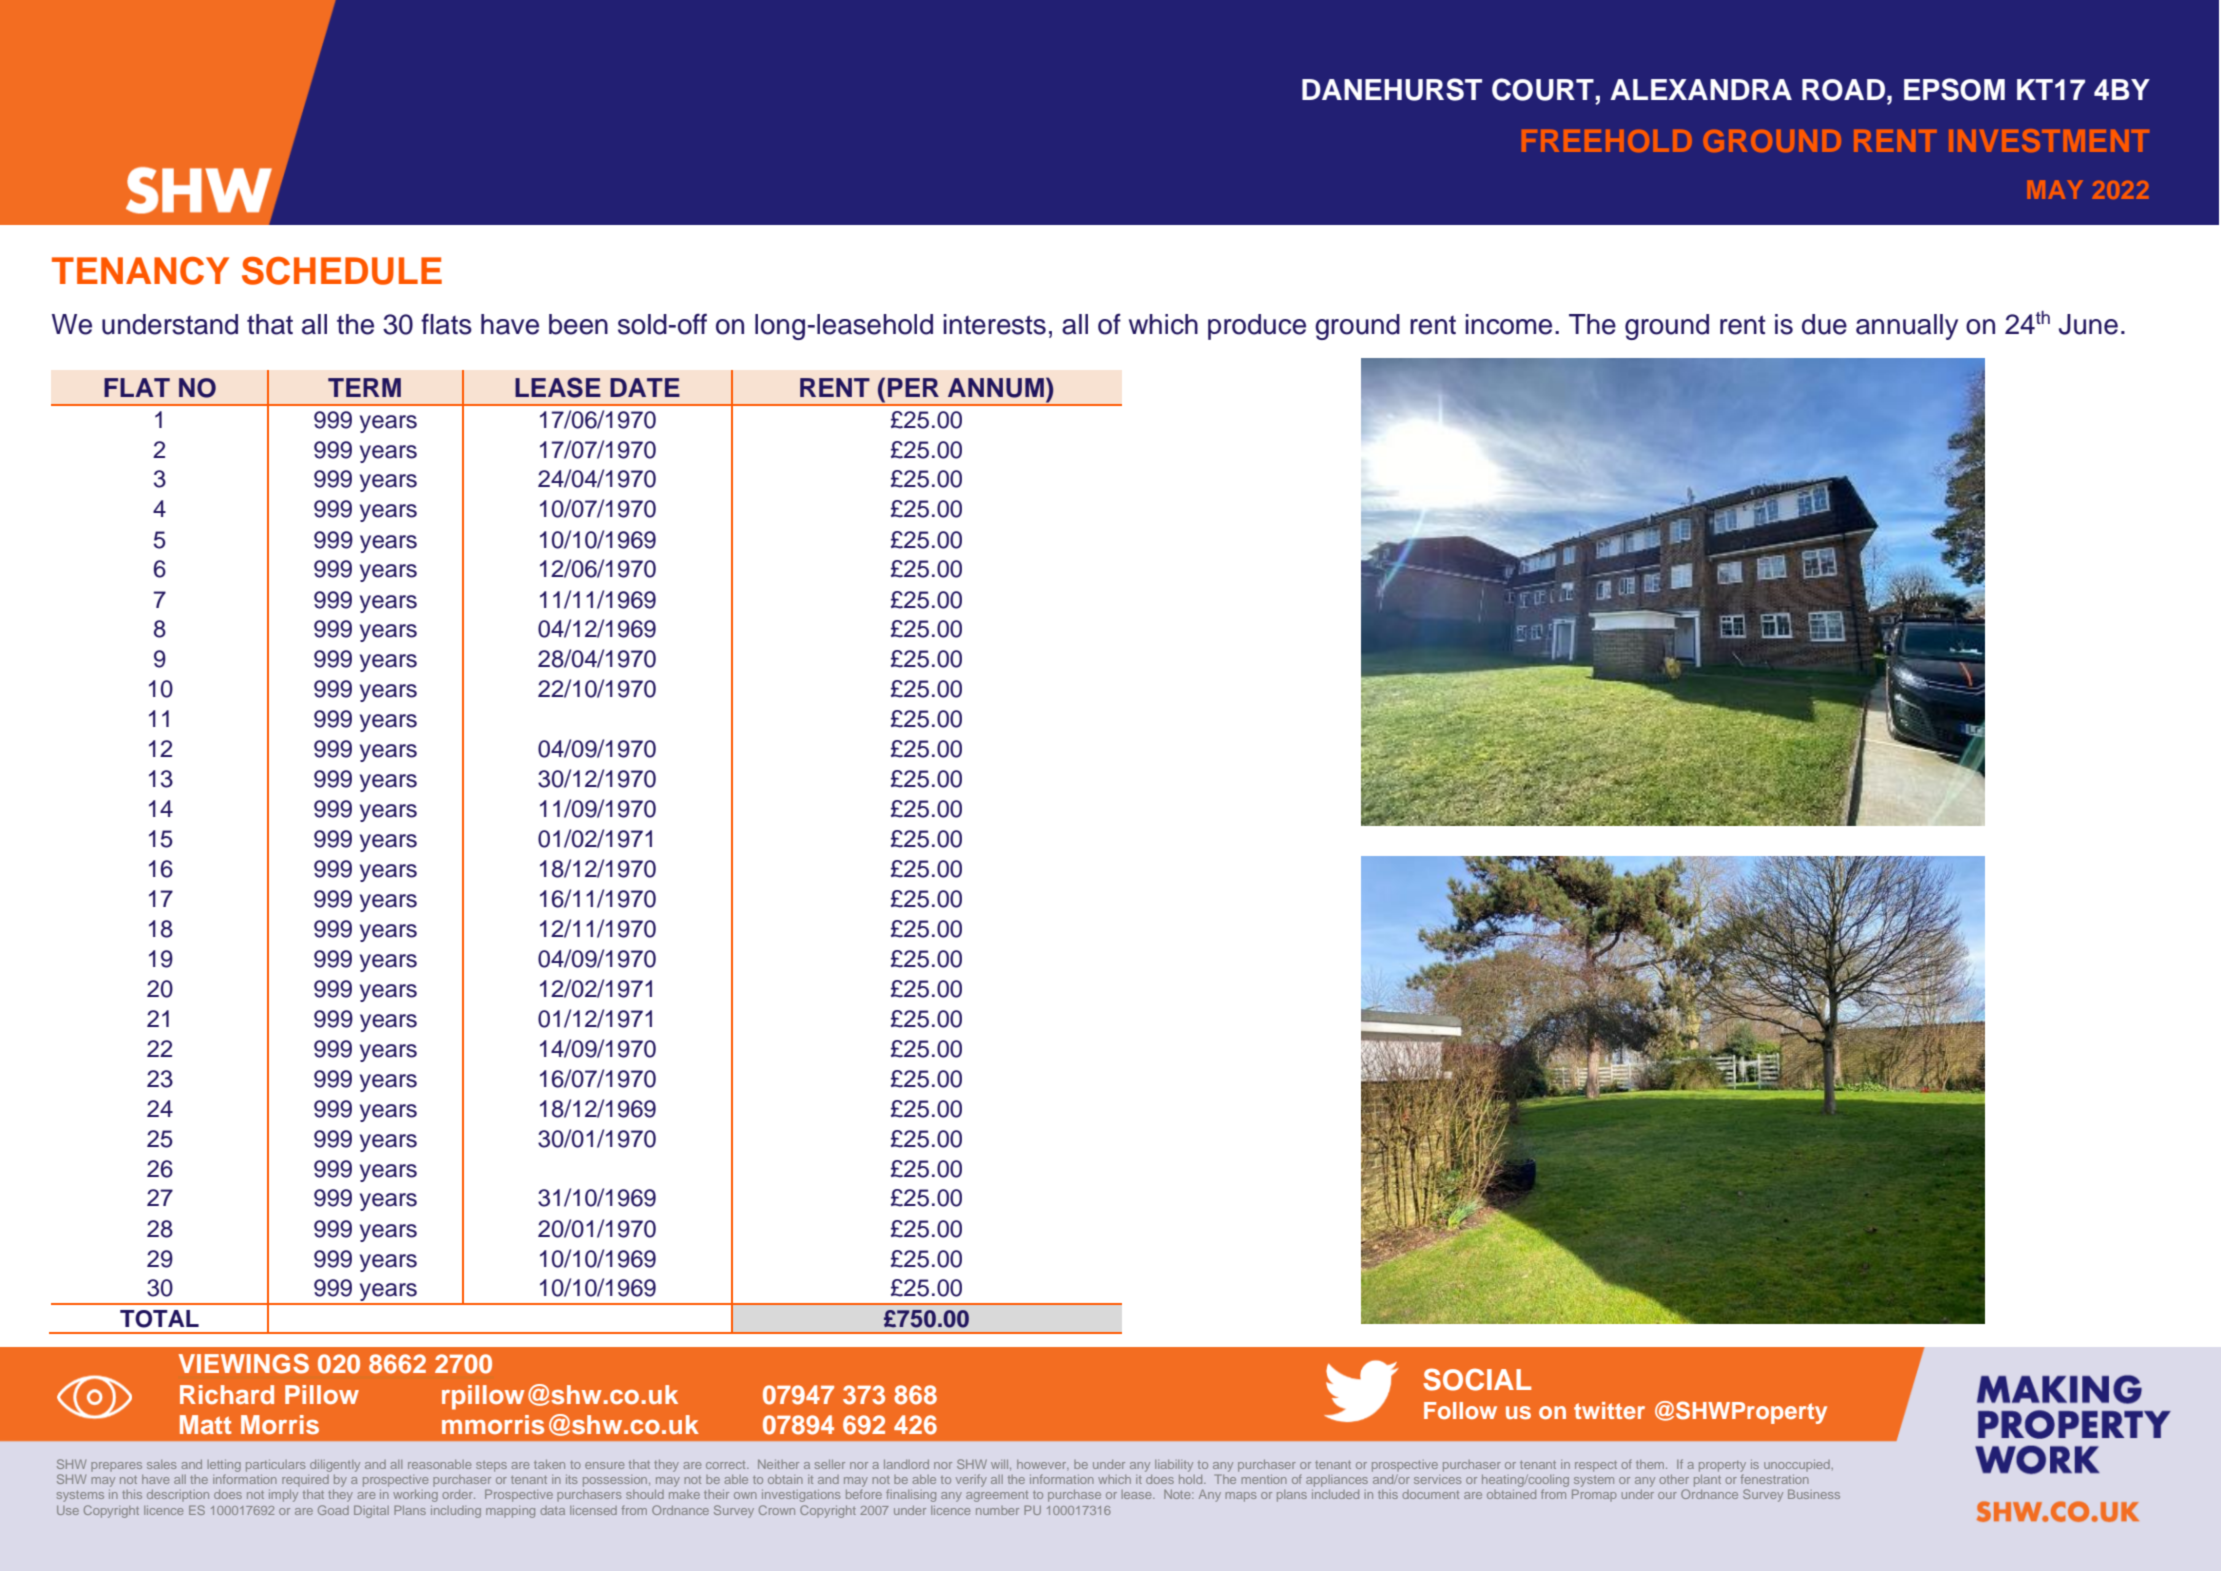 The image size is (2221, 1571). Describe the element at coordinates (364, 387) in the image. I see `TERM` at that location.
